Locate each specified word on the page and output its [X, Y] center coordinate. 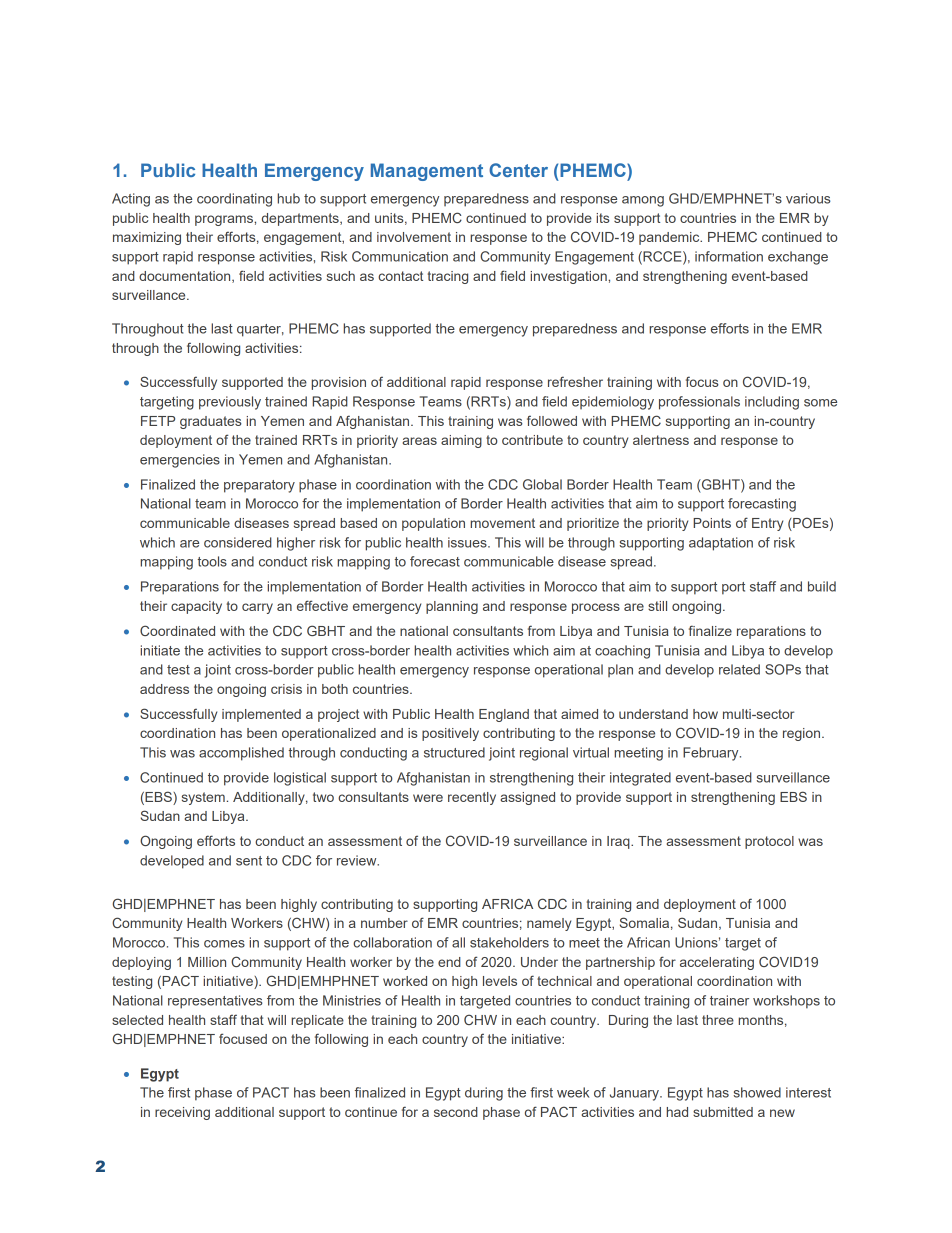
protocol [769, 842]
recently [472, 798]
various [808, 198]
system [203, 798]
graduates [211, 422]
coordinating [234, 200]
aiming [461, 441]
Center [518, 170]
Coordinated [177, 630]
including [772, 403]
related [739, 669]
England [504, 715]
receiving [182, 1113]
